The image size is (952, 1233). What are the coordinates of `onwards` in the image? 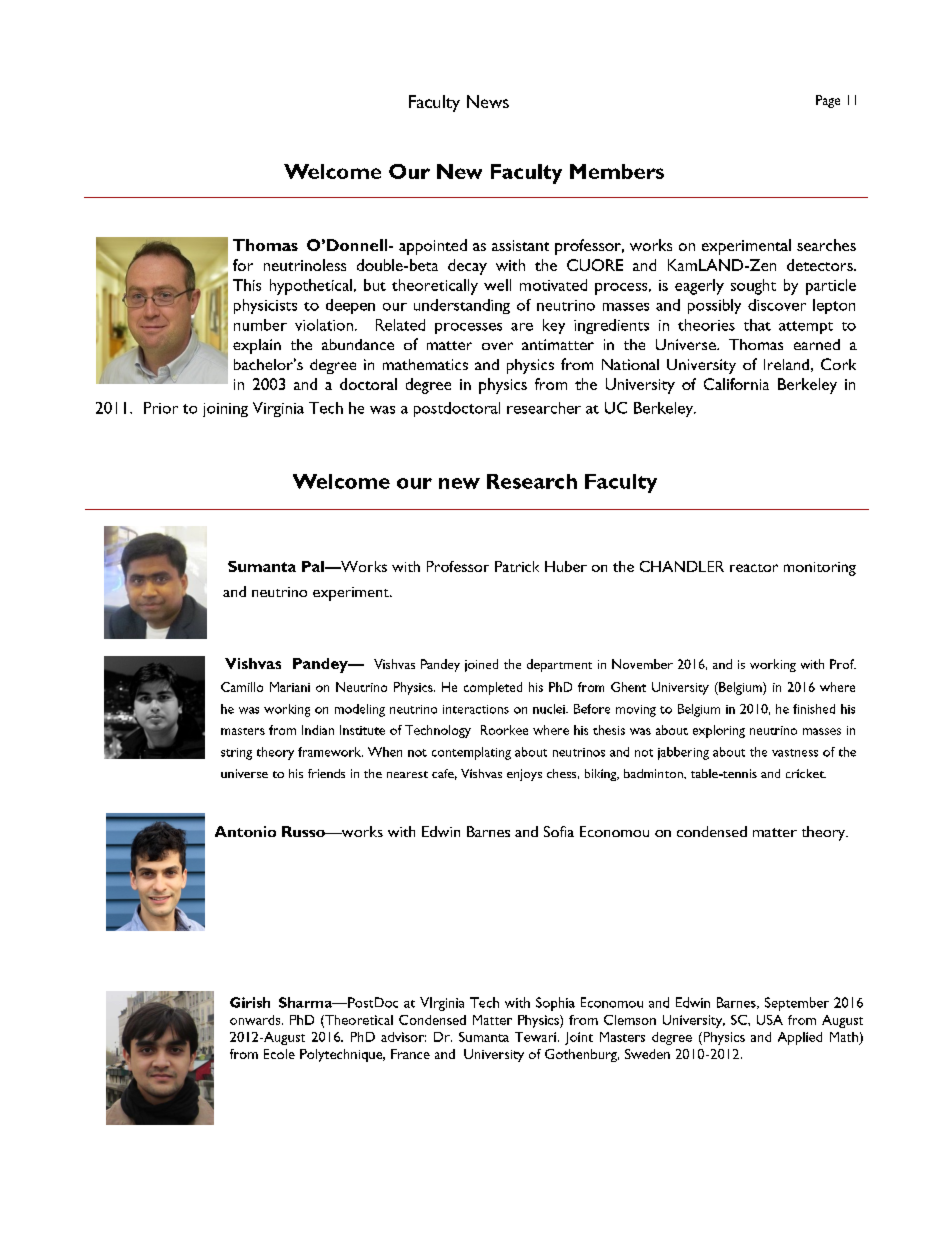 It's located at (256, 1020).
